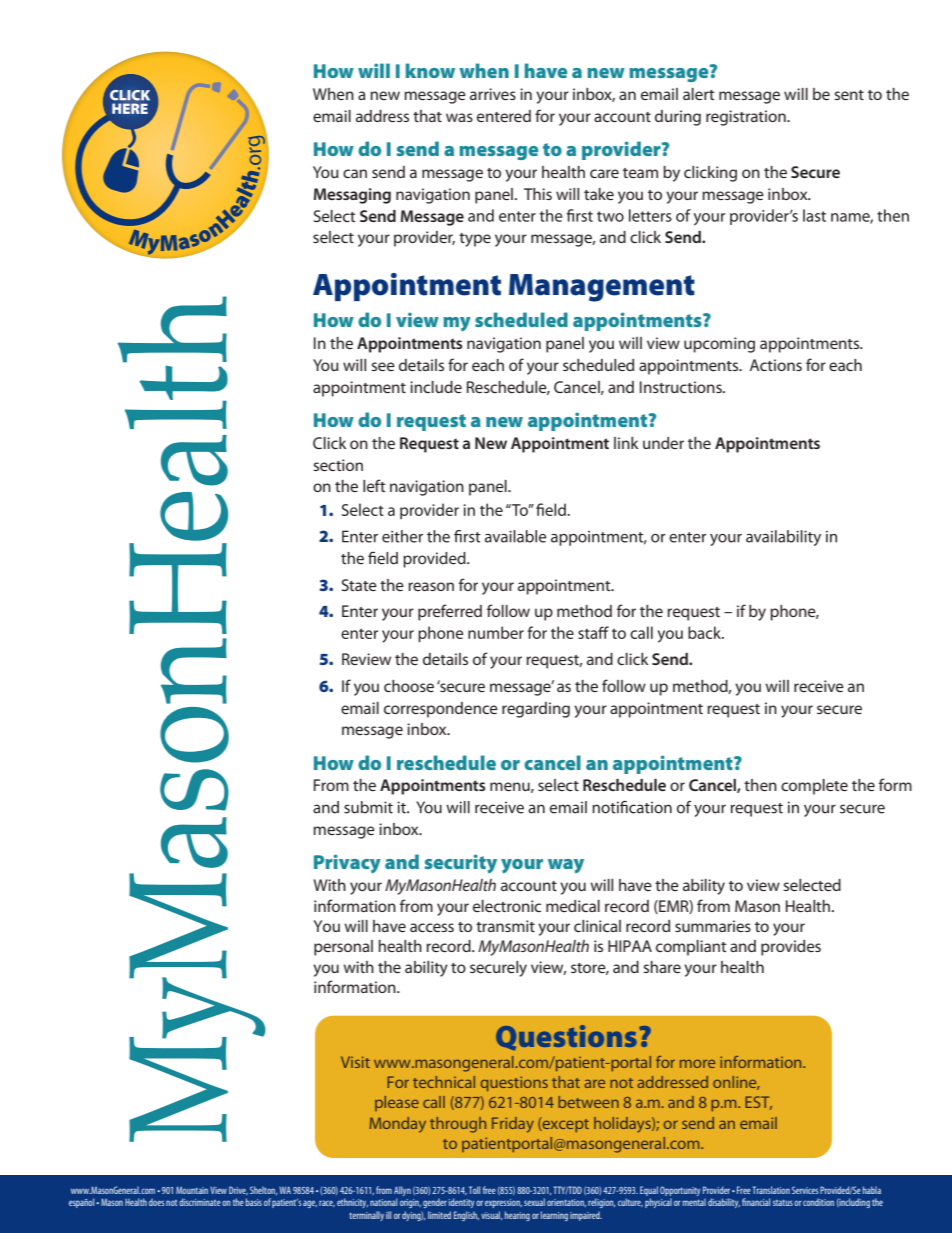  I want to click on Management, so click(602, 288).
